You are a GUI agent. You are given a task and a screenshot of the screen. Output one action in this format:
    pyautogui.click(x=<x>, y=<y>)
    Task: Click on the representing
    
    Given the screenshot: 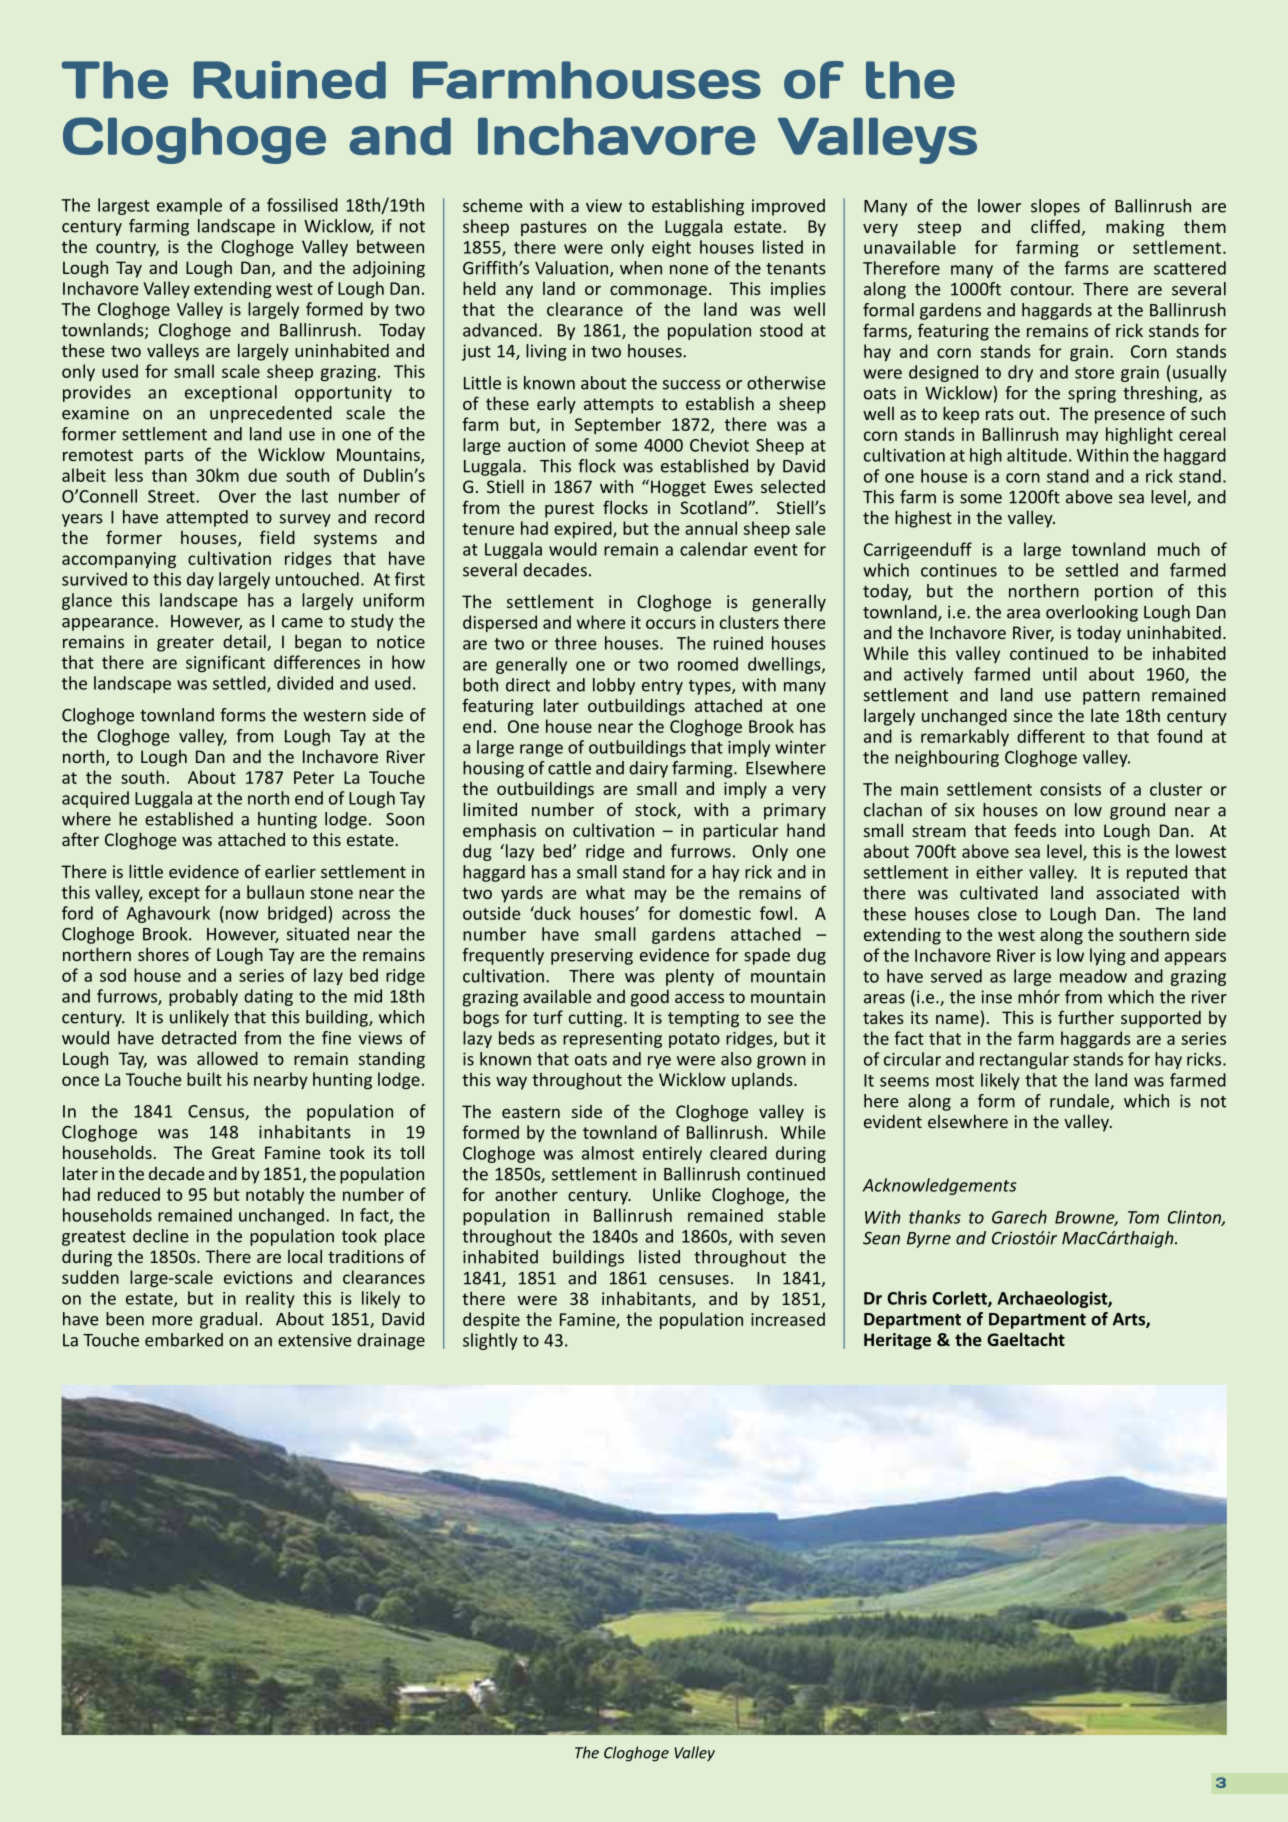 What is the action you would take?
    pyautogui.click(x=612, y=1040)
